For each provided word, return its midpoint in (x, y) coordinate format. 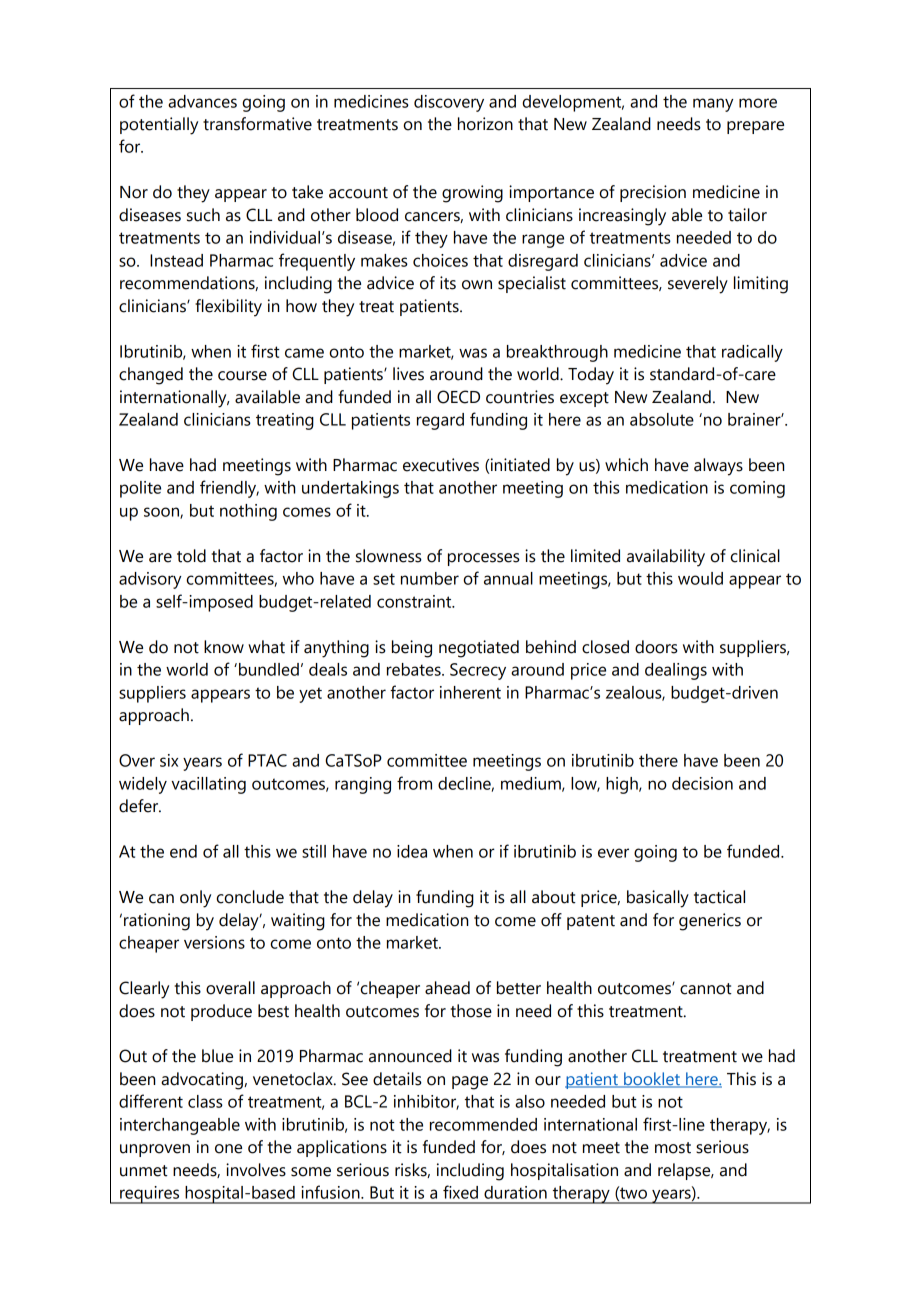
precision (653, 193)
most (673, 1148)
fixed (460, 1192)
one (228, 1149)
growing (472, 194)
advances (202, 101)
